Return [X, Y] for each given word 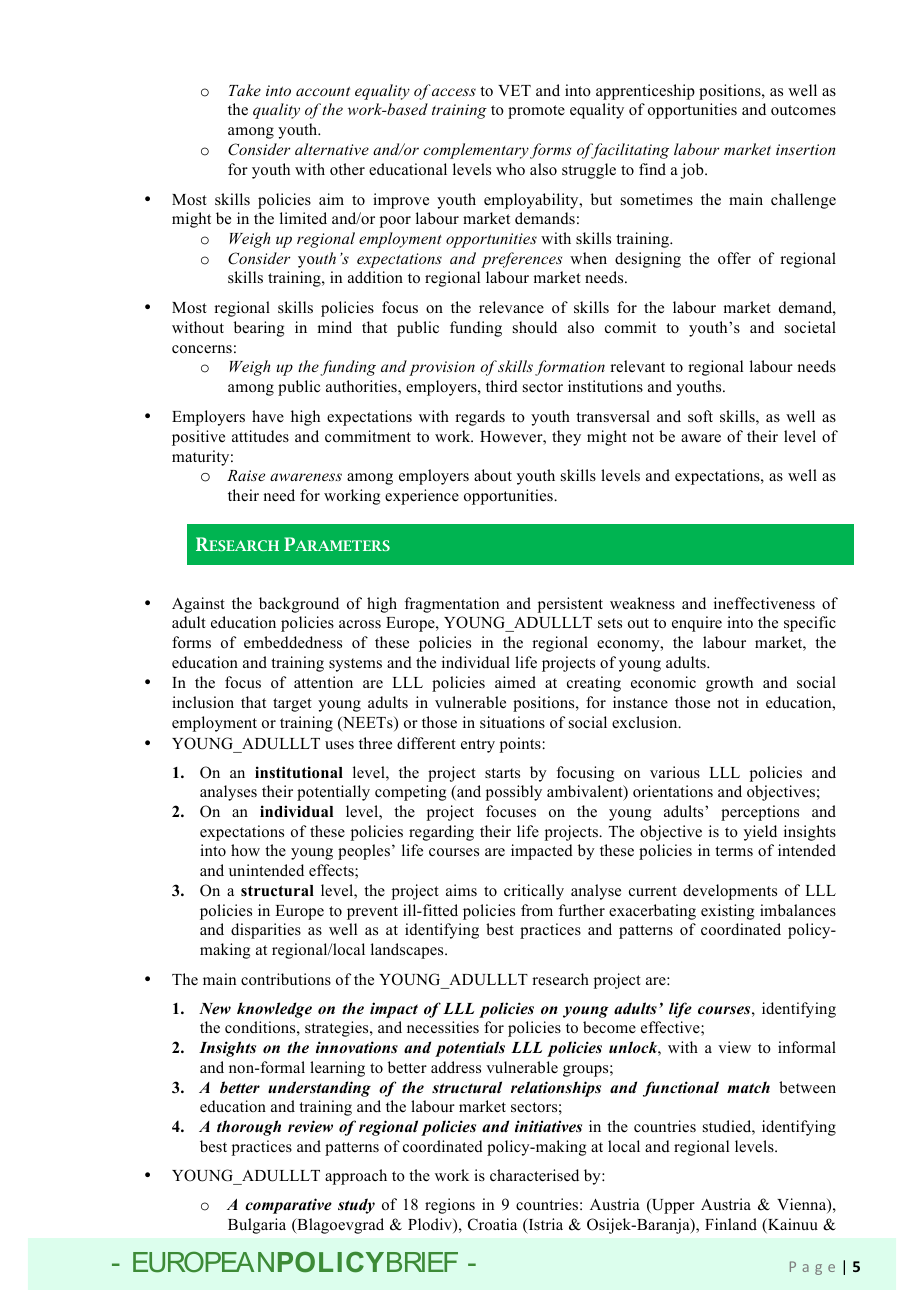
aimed [515, 682]
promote [536, 112]
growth [729, 684]
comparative [288, 1206]
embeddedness [293, 642]
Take [245, 90]
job [693, 171]
